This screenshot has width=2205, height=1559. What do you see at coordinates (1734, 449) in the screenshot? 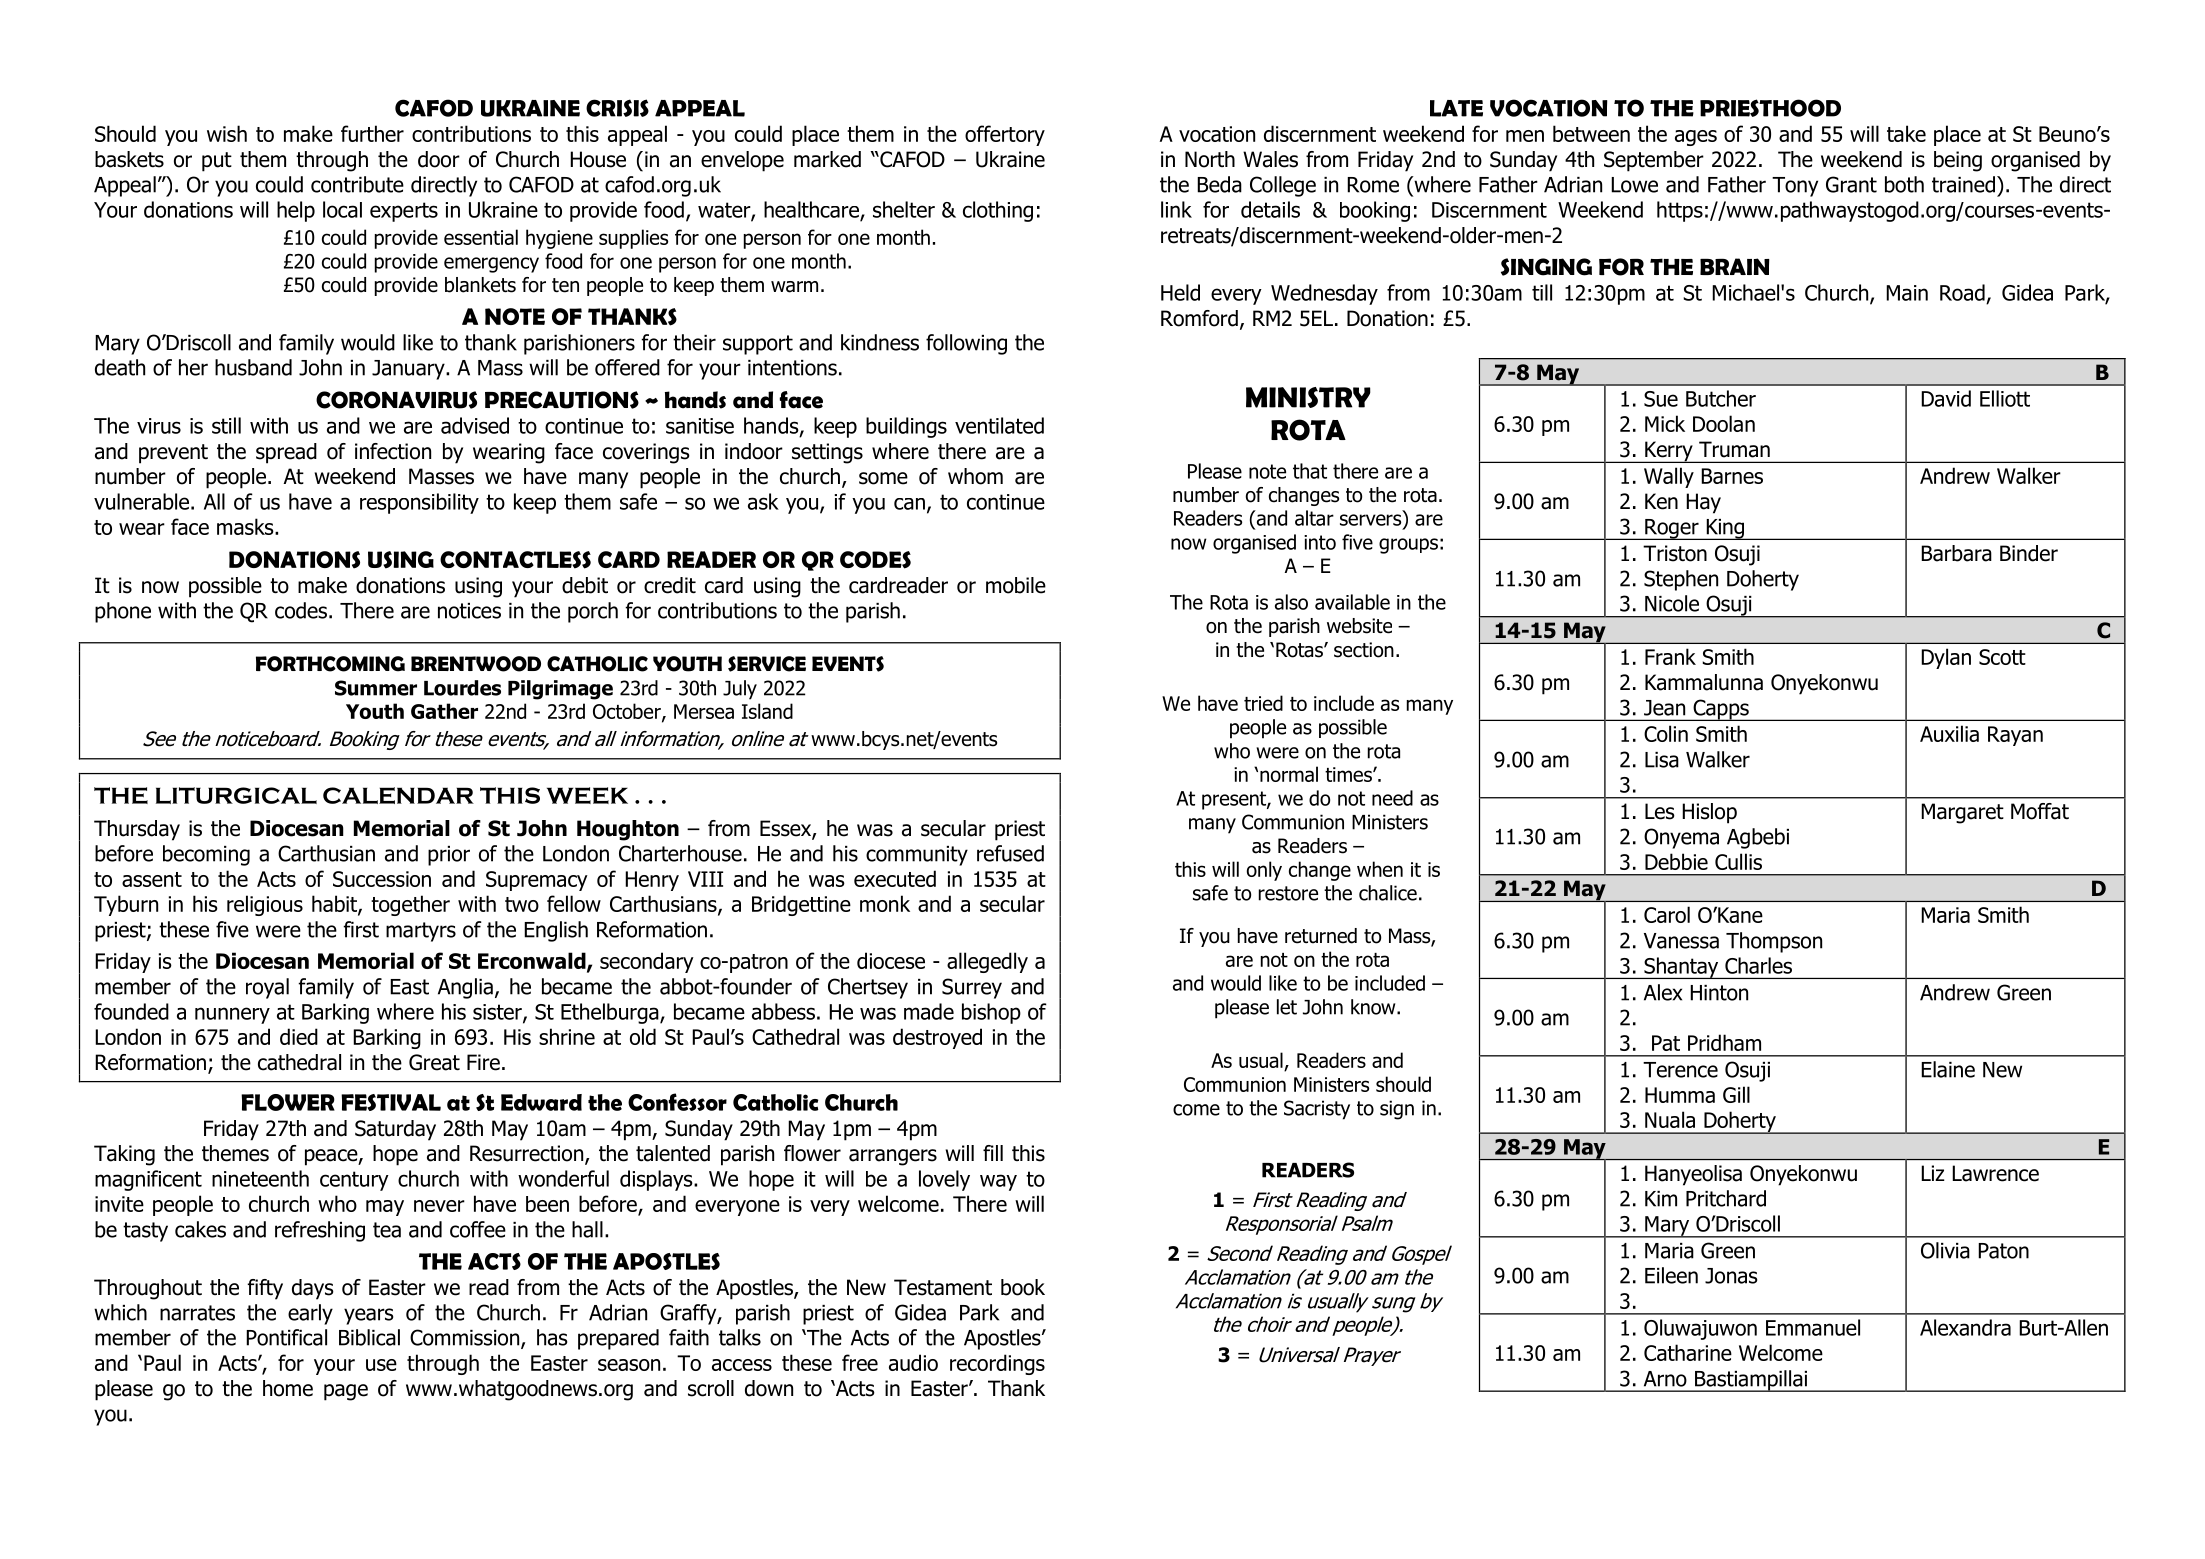
I see `Truman` at bounding box center [1734, 449].
